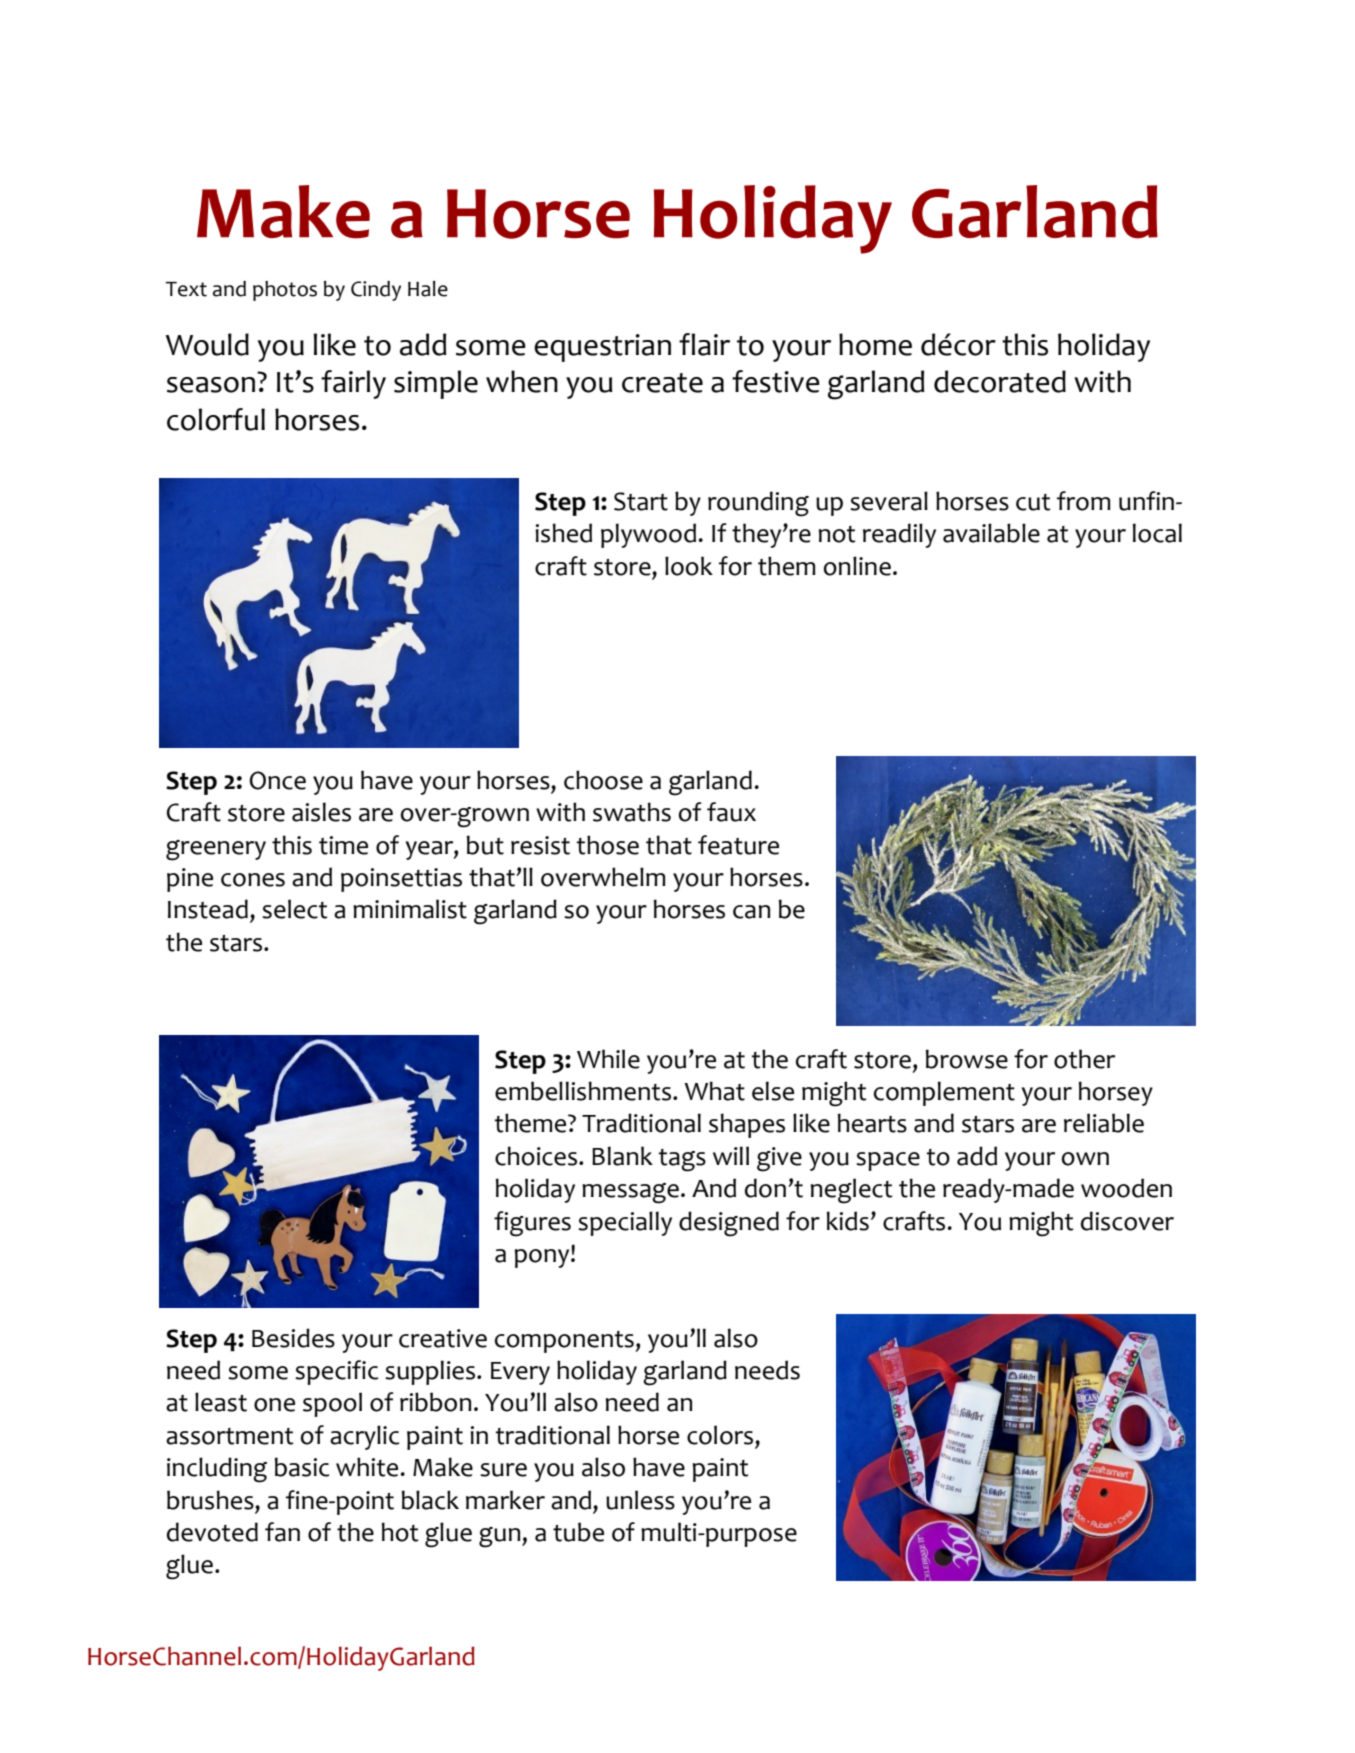  I want to click on unless, so click(640, 1500).
